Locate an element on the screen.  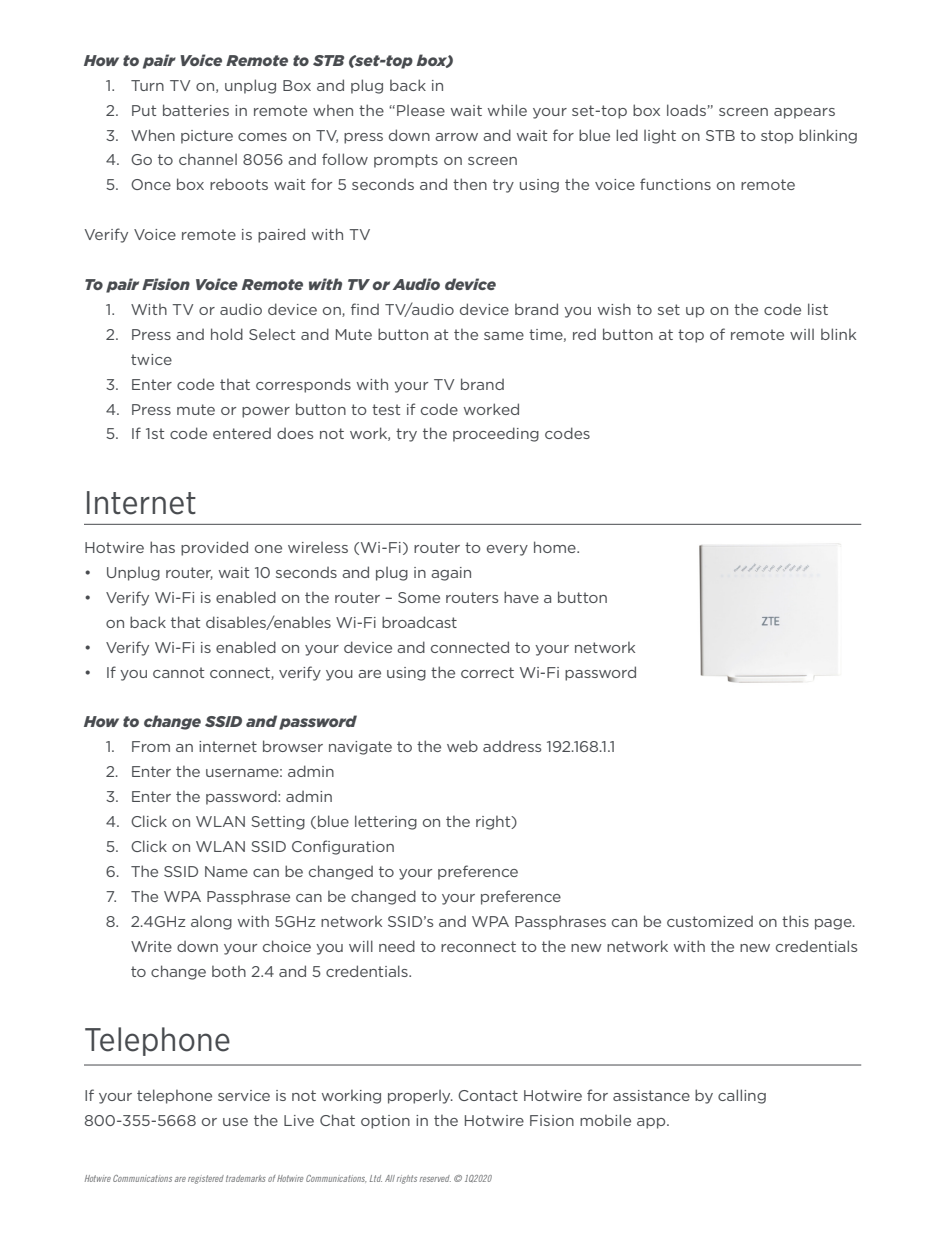
cannot is located at coordinates (178, 672).
